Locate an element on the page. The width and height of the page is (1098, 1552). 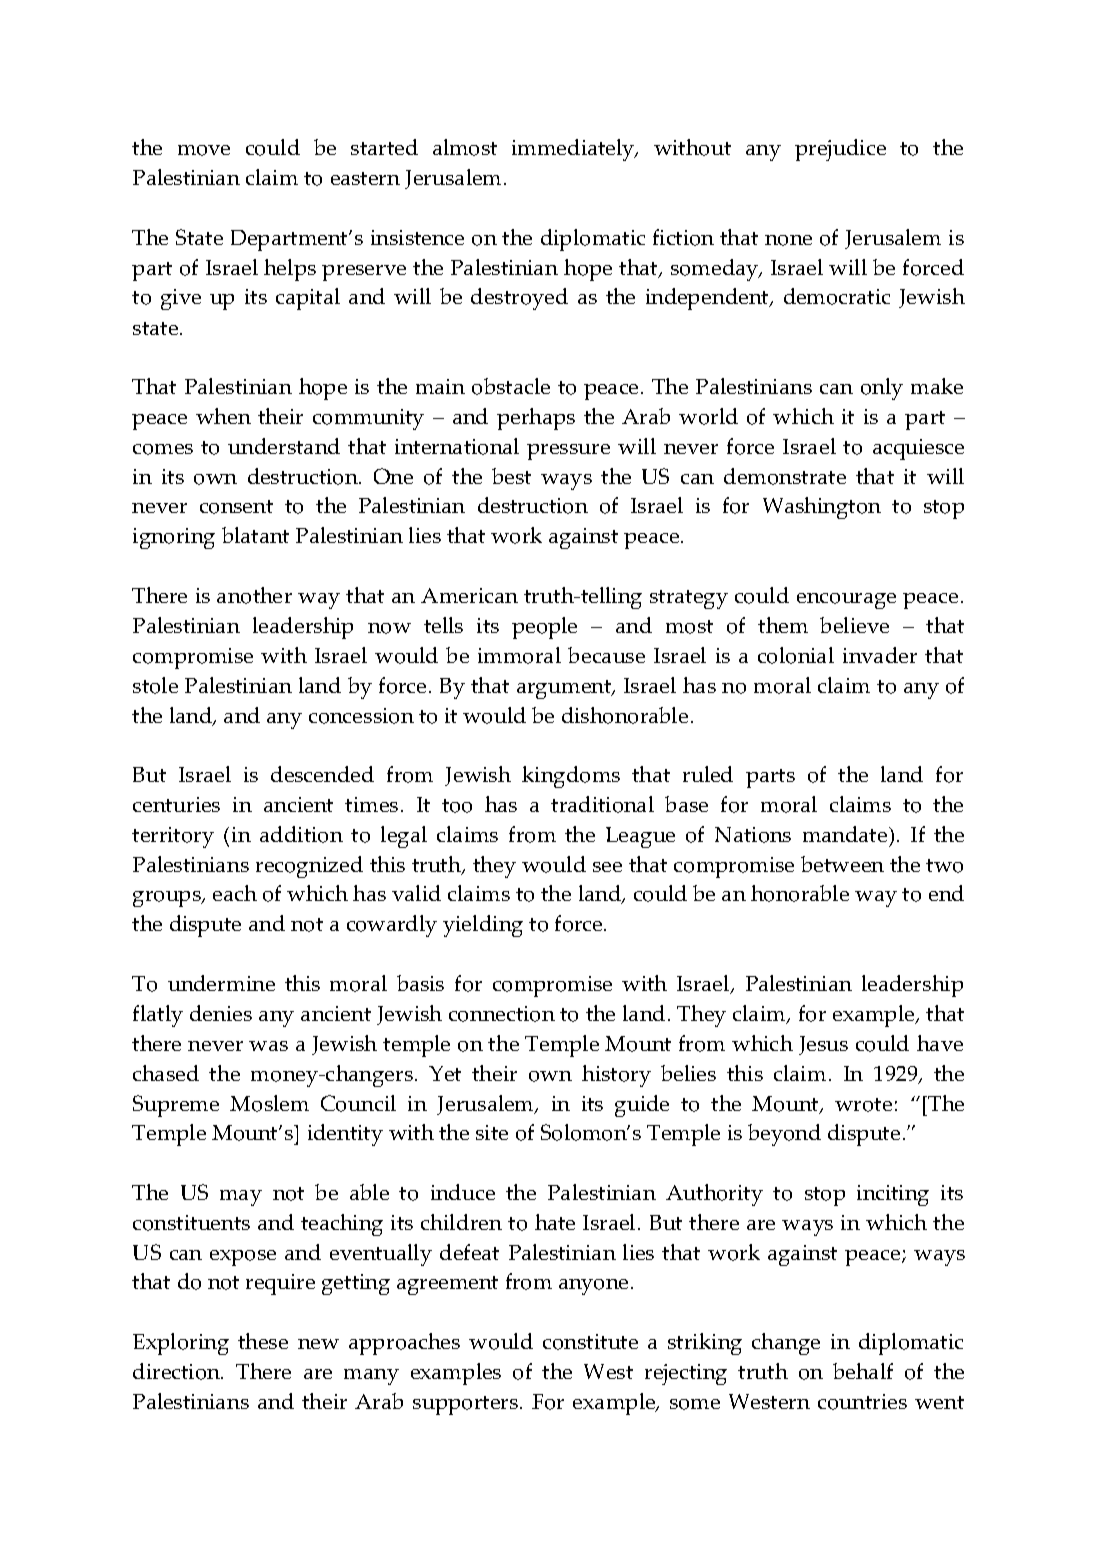
prejudice is located at coordinates (840, 150).
